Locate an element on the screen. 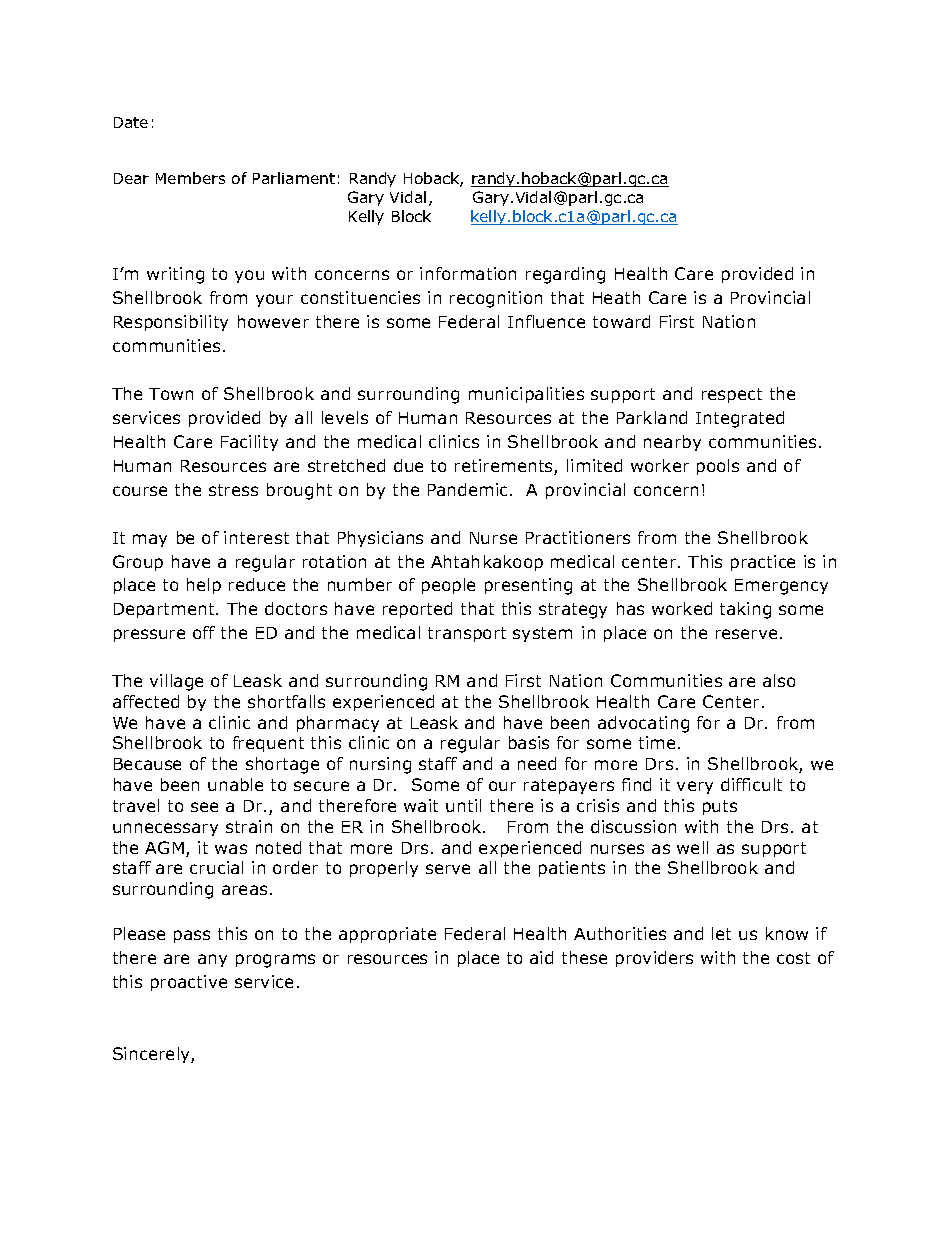 The image size is (952, 1233). information is located at coordinates (468, 273).
